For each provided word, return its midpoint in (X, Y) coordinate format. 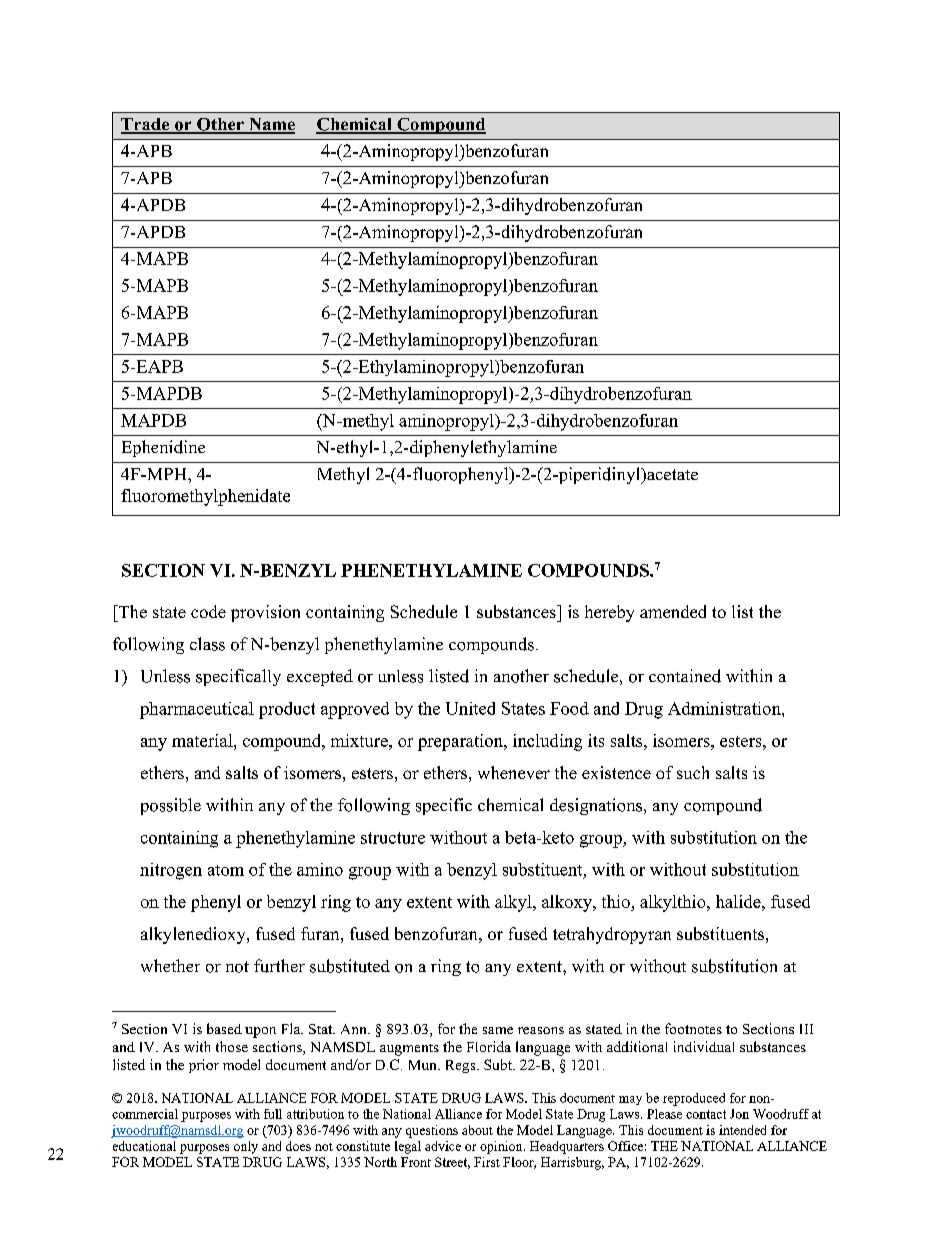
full (273, 1114)
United (470, 708)
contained (685, 676)
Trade (146, 125)
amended (673, 611)
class (207, 644)
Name (271, 125)
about (477, 1130)
